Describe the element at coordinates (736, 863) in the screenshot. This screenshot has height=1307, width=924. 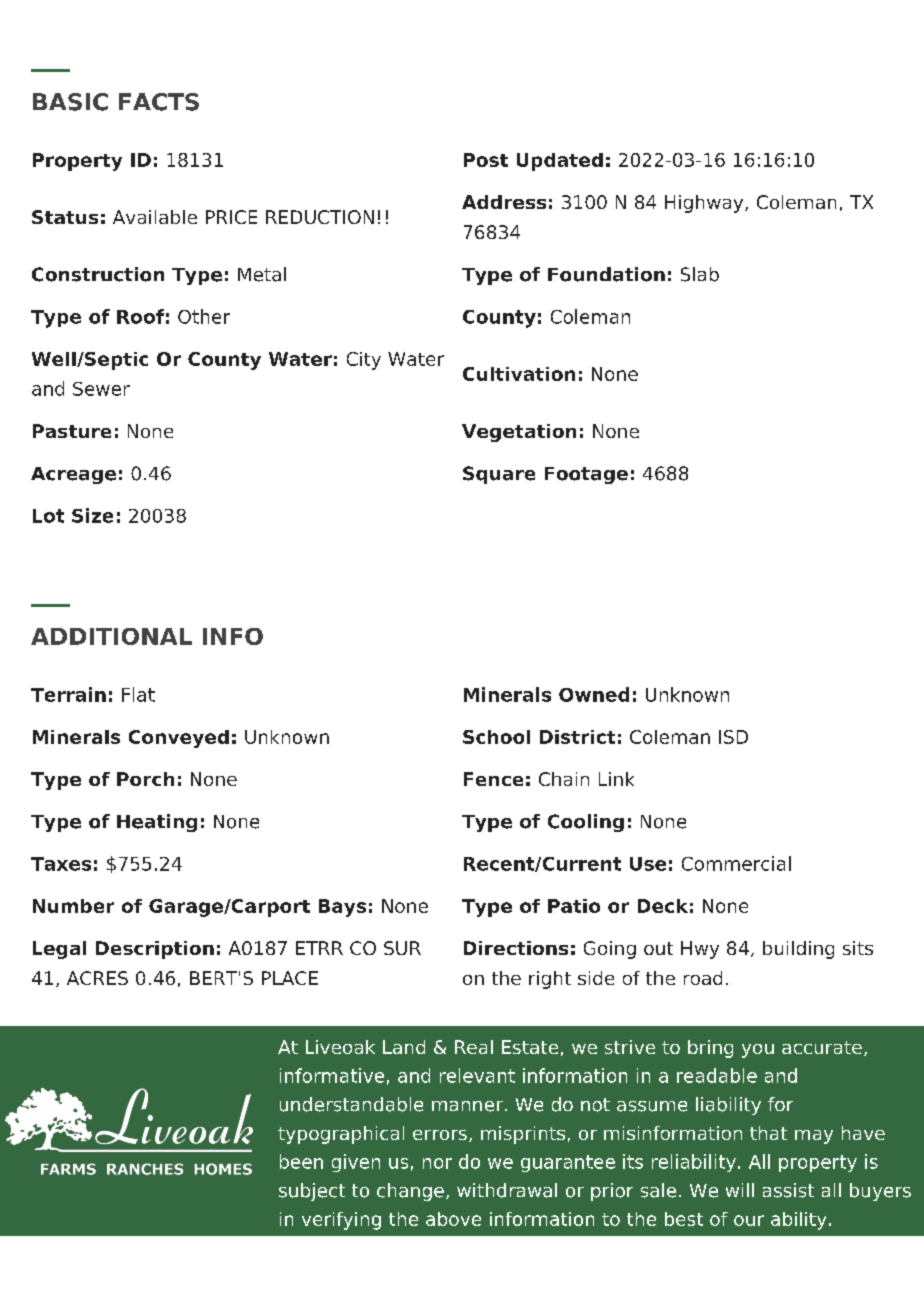
I see `Commercial` at that location.
